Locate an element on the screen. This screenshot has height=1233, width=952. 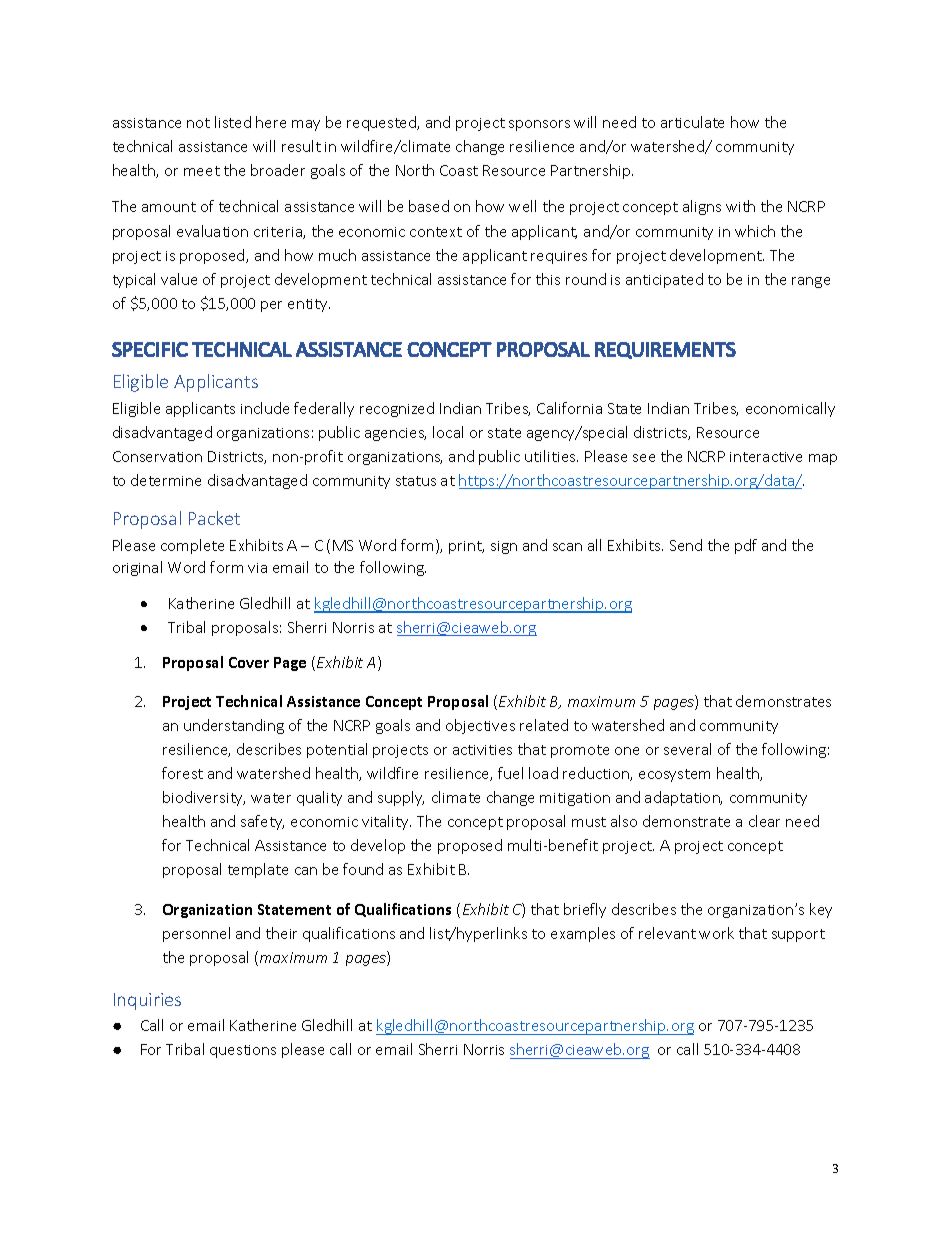
several is located at coordinates (687, 749).
